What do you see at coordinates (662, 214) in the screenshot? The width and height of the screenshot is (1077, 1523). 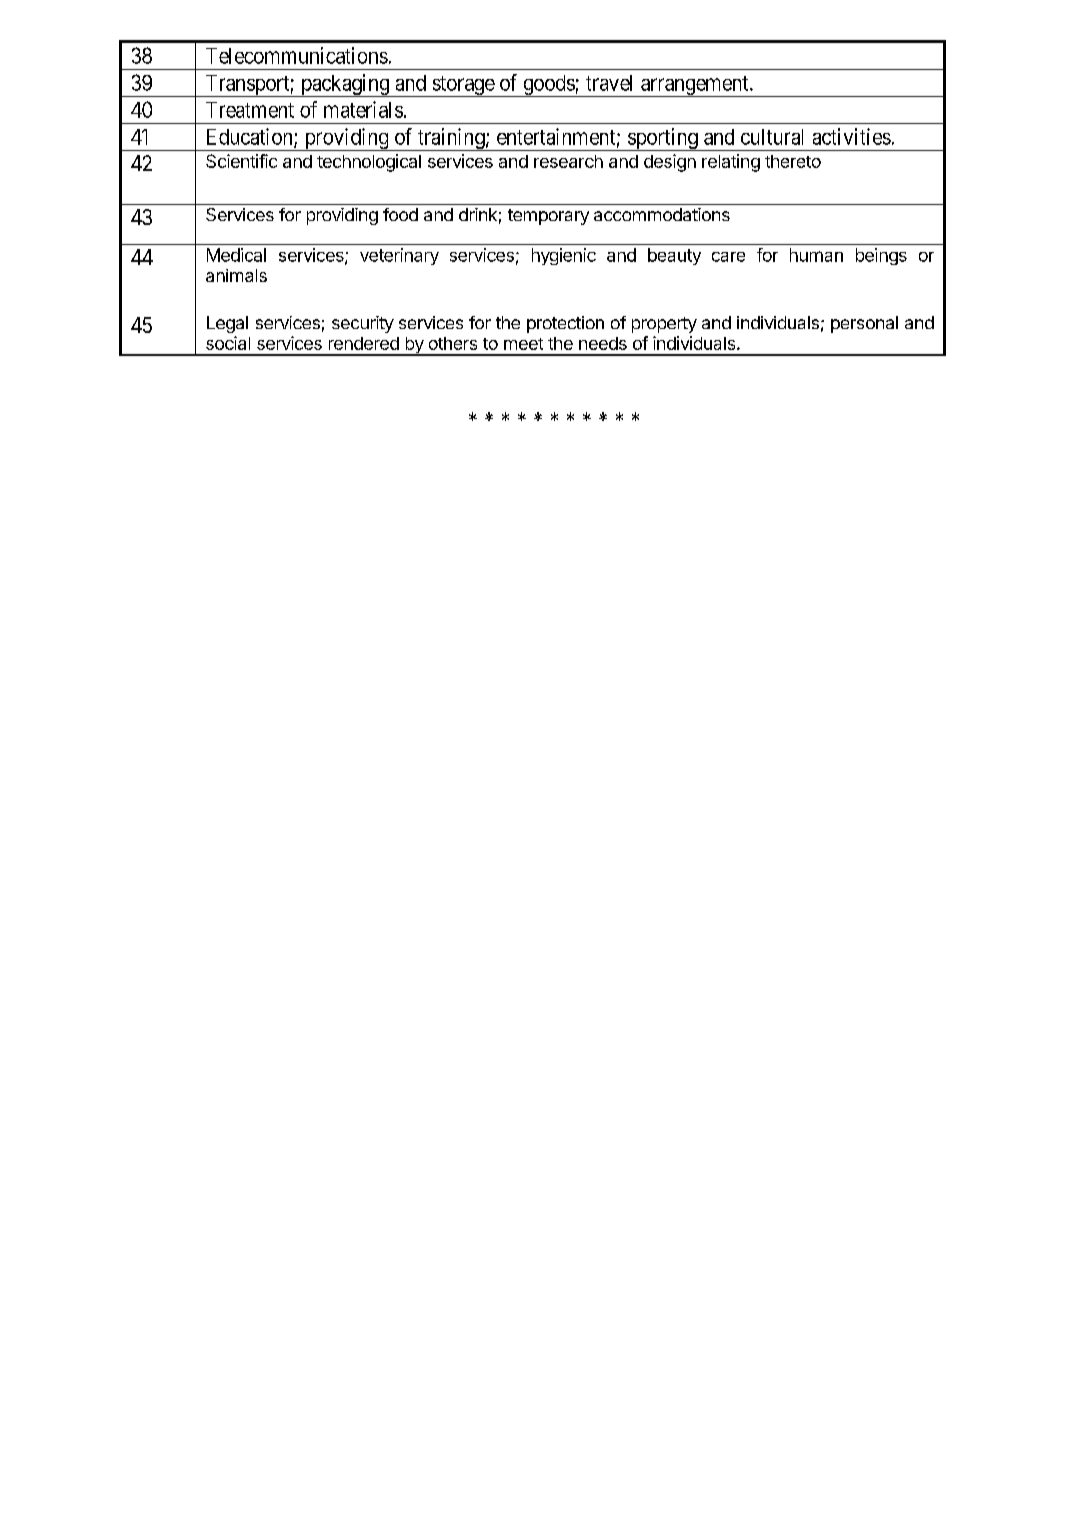 I see `accommodations` at bounding box center [662, 214].
